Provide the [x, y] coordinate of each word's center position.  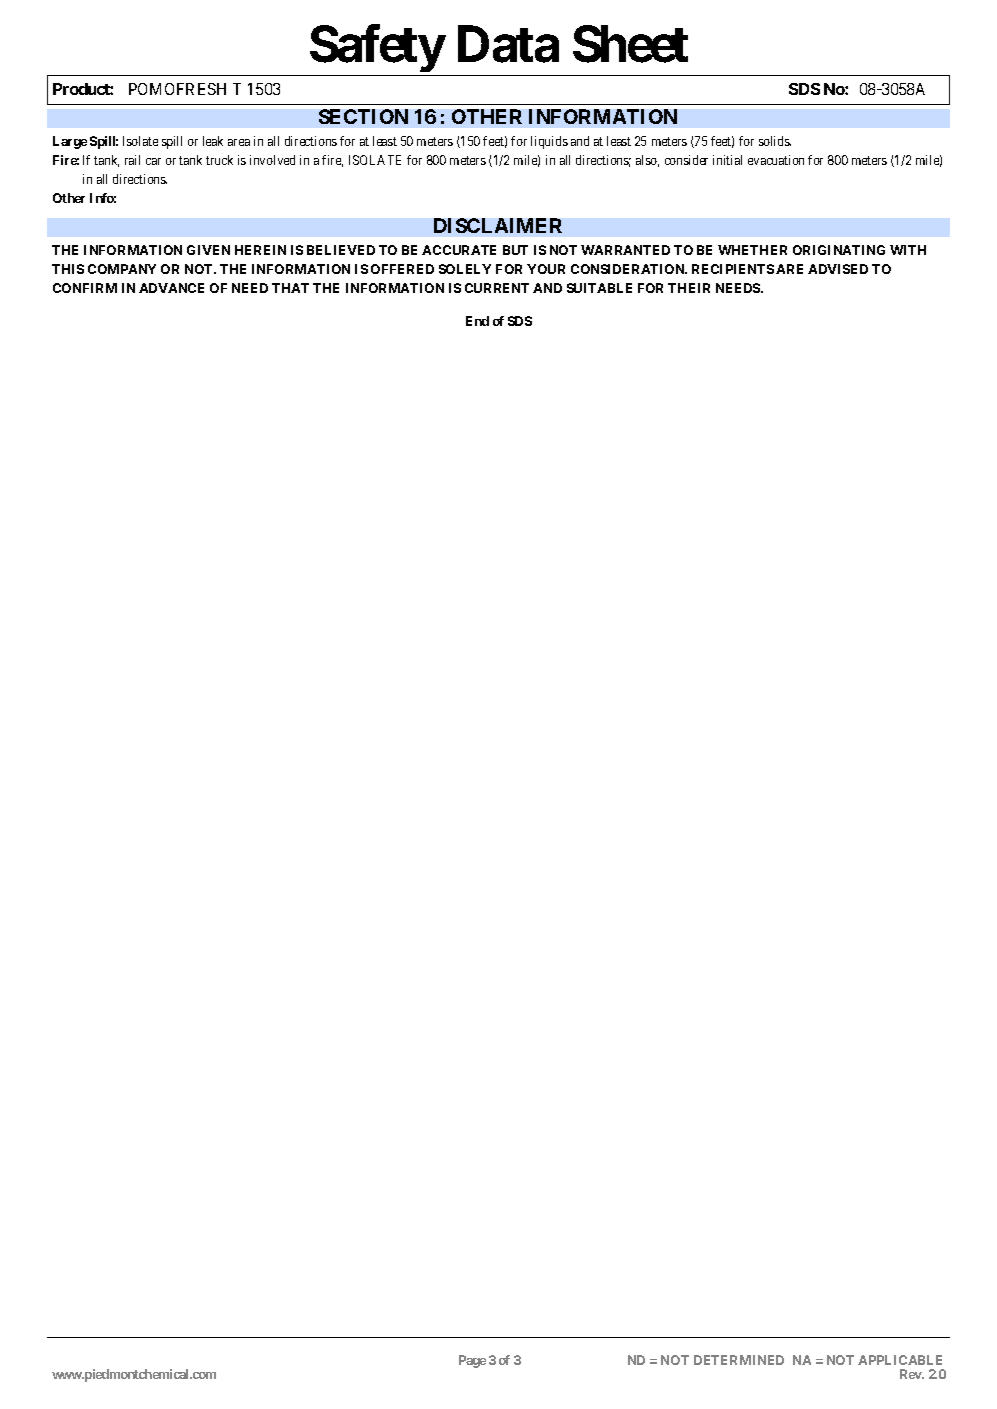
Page [472, 1361]
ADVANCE [171, 288]
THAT [290, 288]
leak [213, 141]
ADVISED [838, 269]
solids [775, 141]
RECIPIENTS [733, 269]
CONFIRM [85, 288]
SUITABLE [599, 288]
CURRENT [497, 288]
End [477, 321]
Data [508, 44]
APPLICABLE [900, 1360]
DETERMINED [739, 1360]
